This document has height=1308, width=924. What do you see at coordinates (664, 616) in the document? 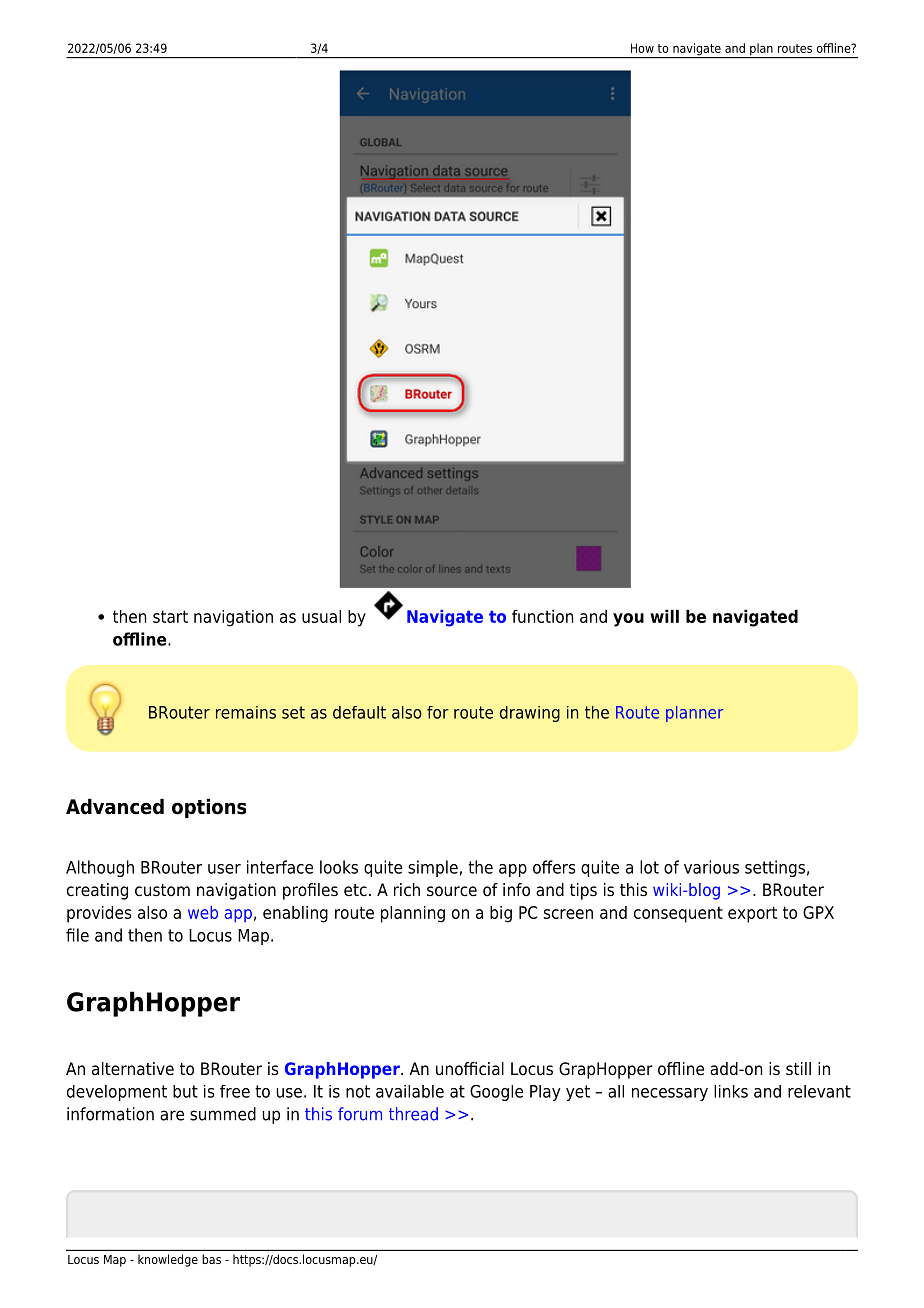
I see `will` at bounding box center [664, 616].
